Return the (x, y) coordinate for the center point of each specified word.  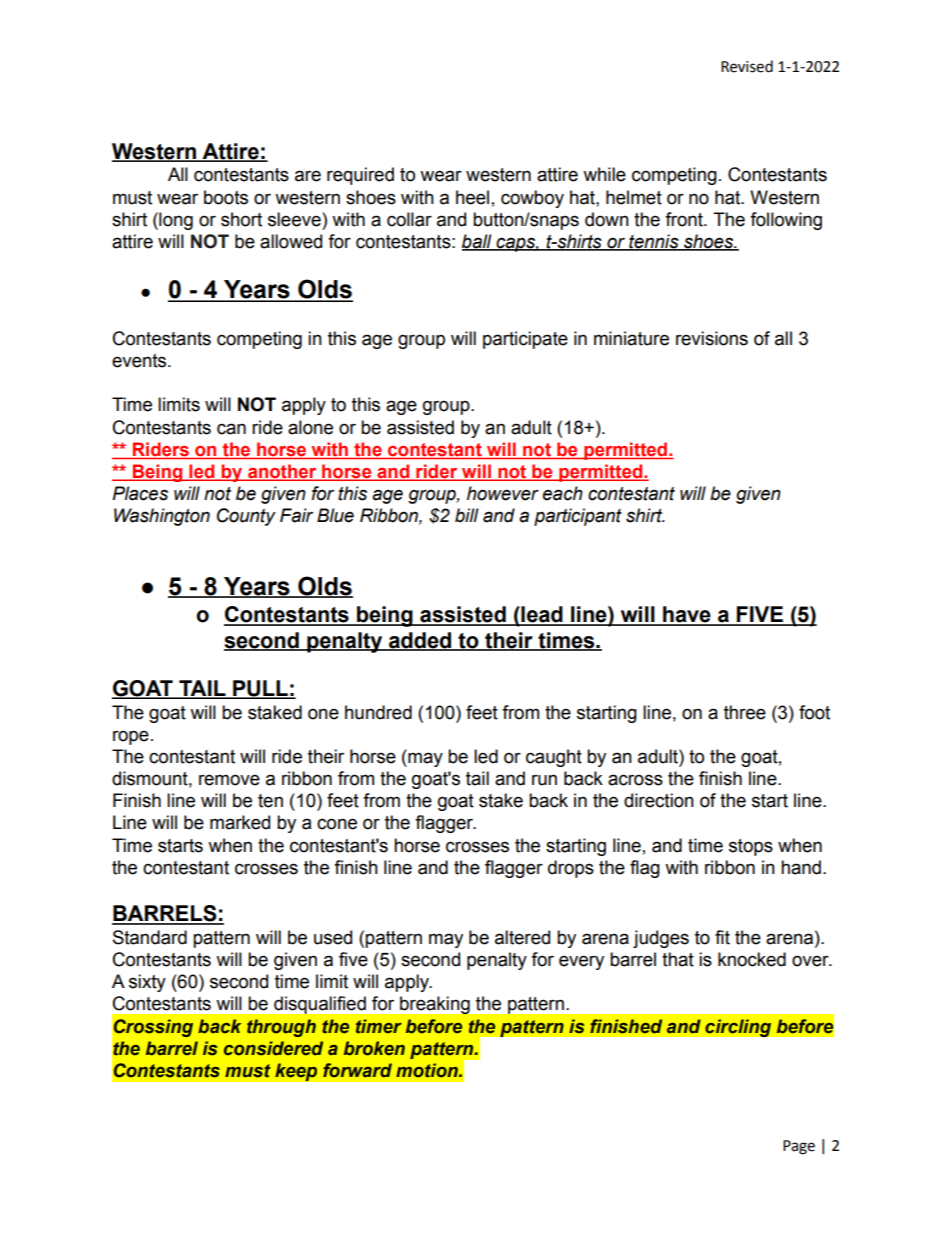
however (503, 493)
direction (659, 800)
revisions (712, 338)
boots (226, 197)
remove (229, 780)
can (231, 429)
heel (472, 197)
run (544, 780)
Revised (747, 66)
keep (296, 1072)
